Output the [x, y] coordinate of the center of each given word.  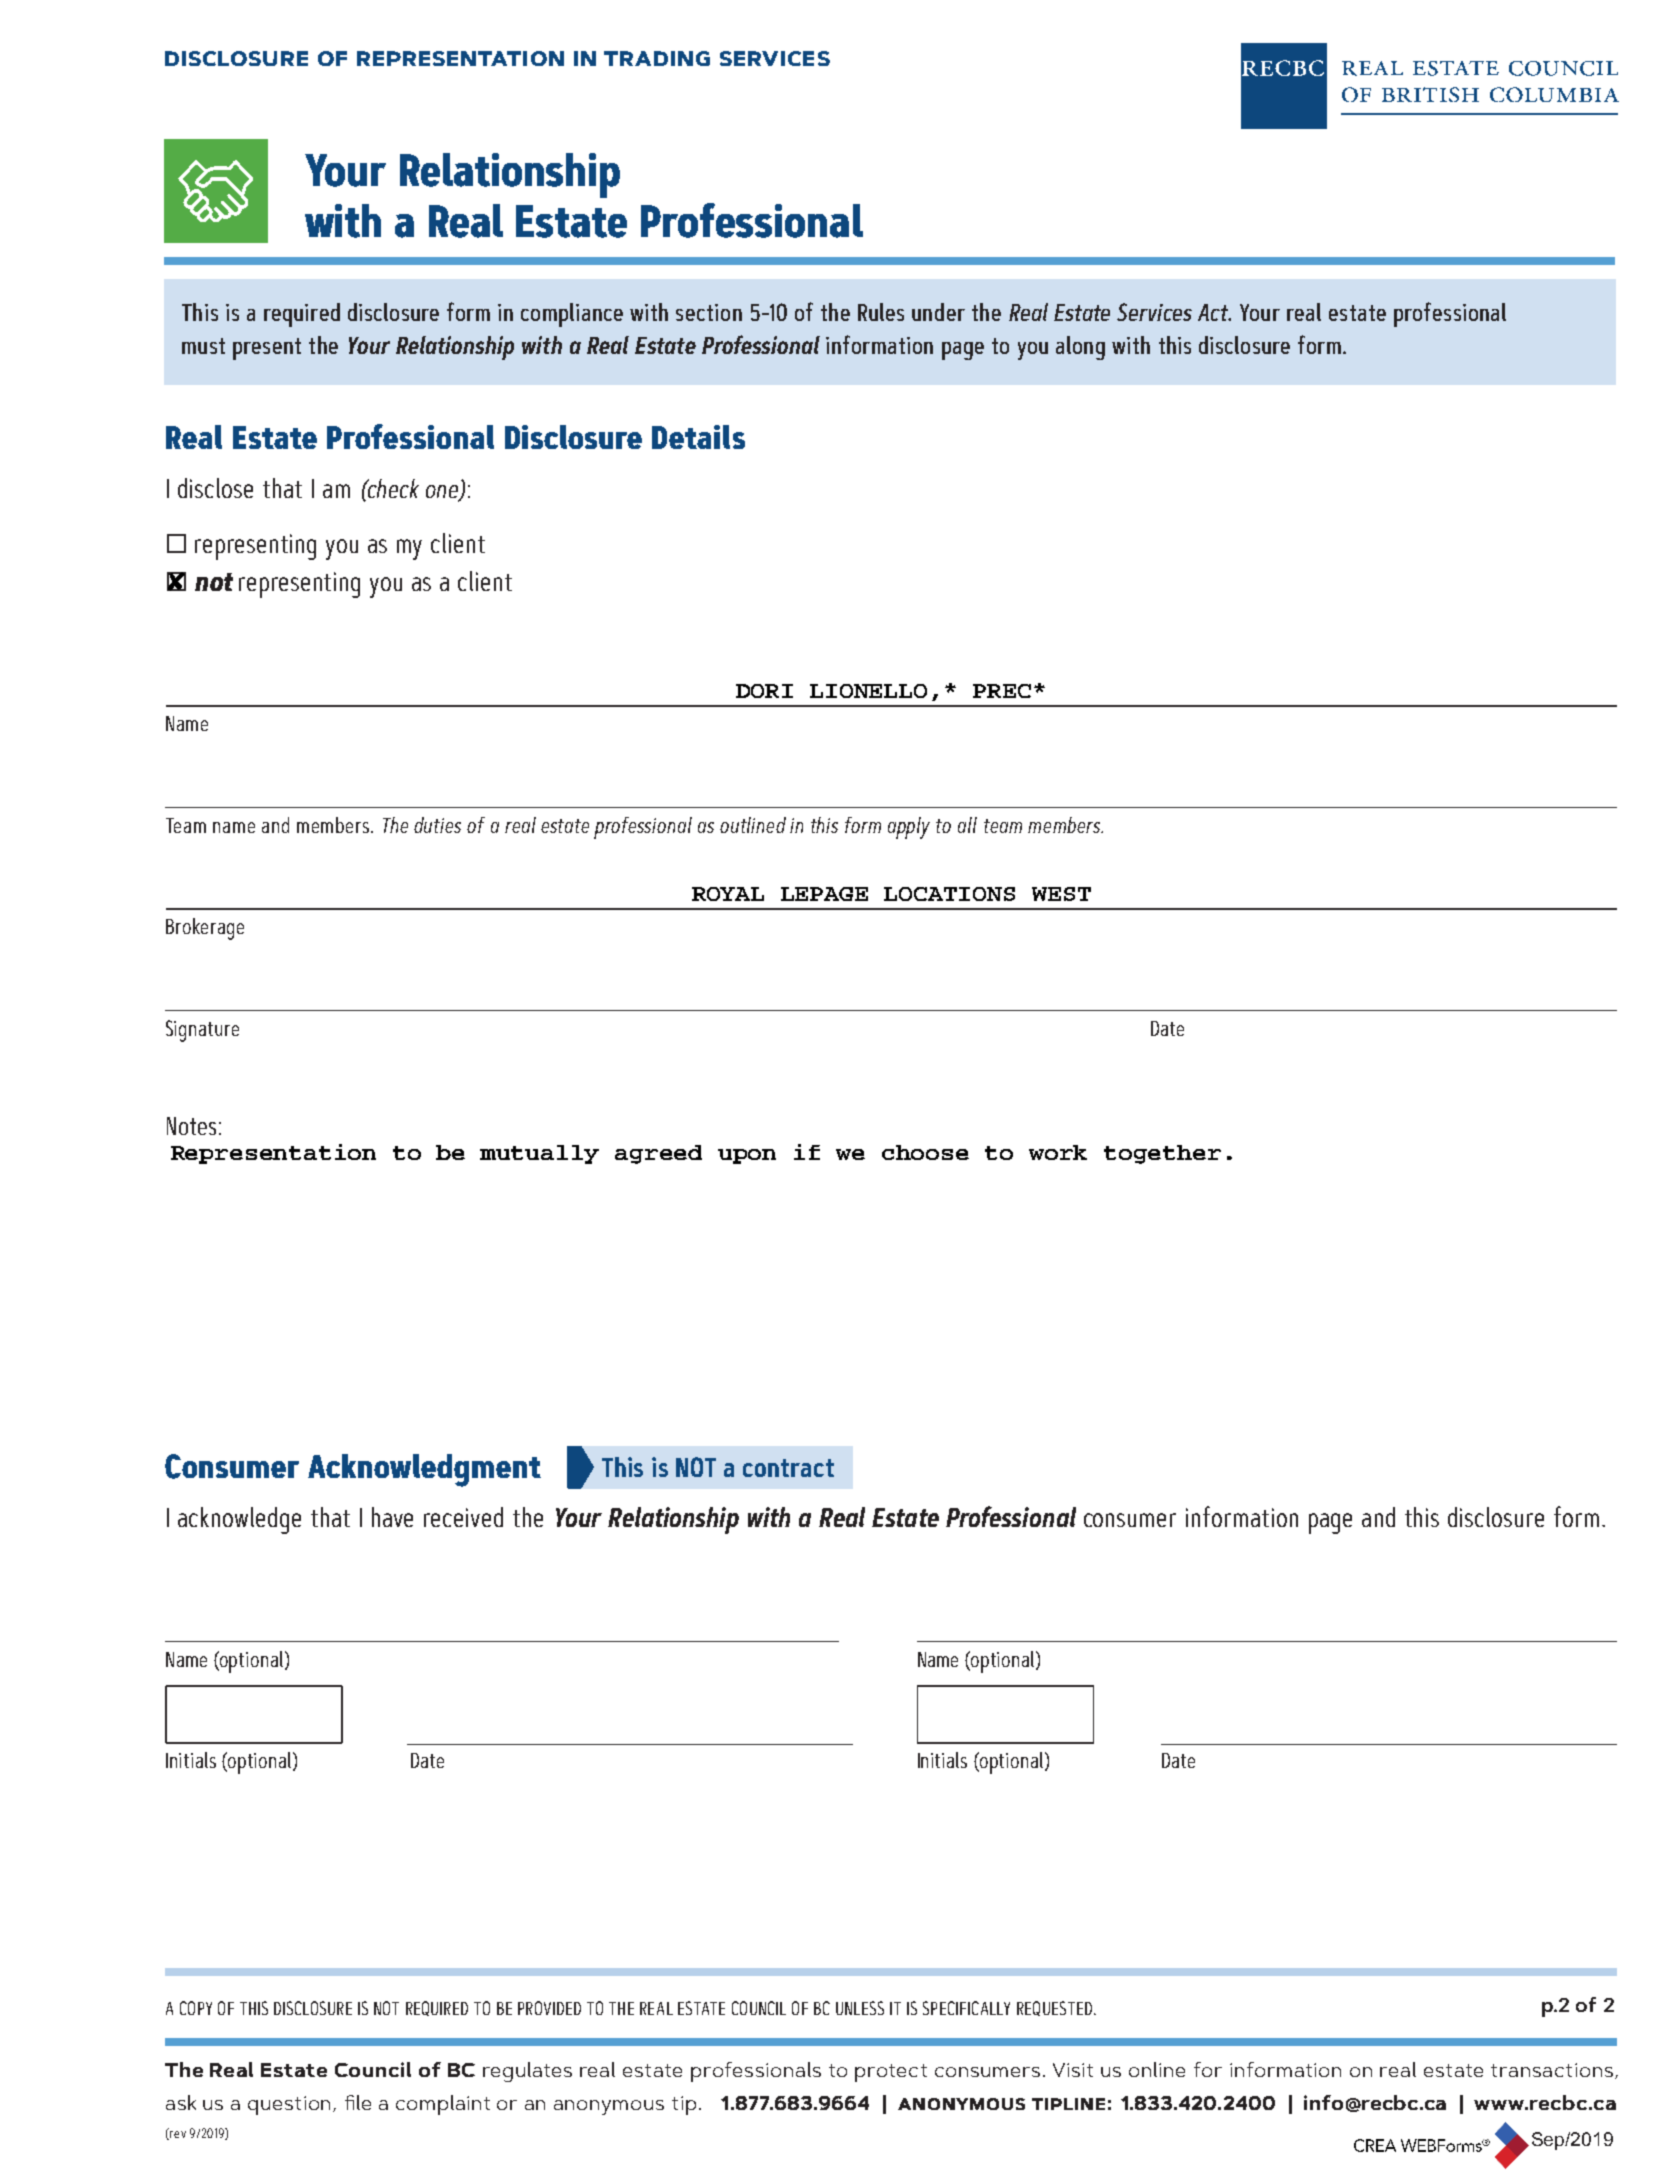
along [1080, 348]
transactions [1552, 2070]
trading [657, 58]
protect [891, 2073]
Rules [881, 312]
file [358, 2102]
